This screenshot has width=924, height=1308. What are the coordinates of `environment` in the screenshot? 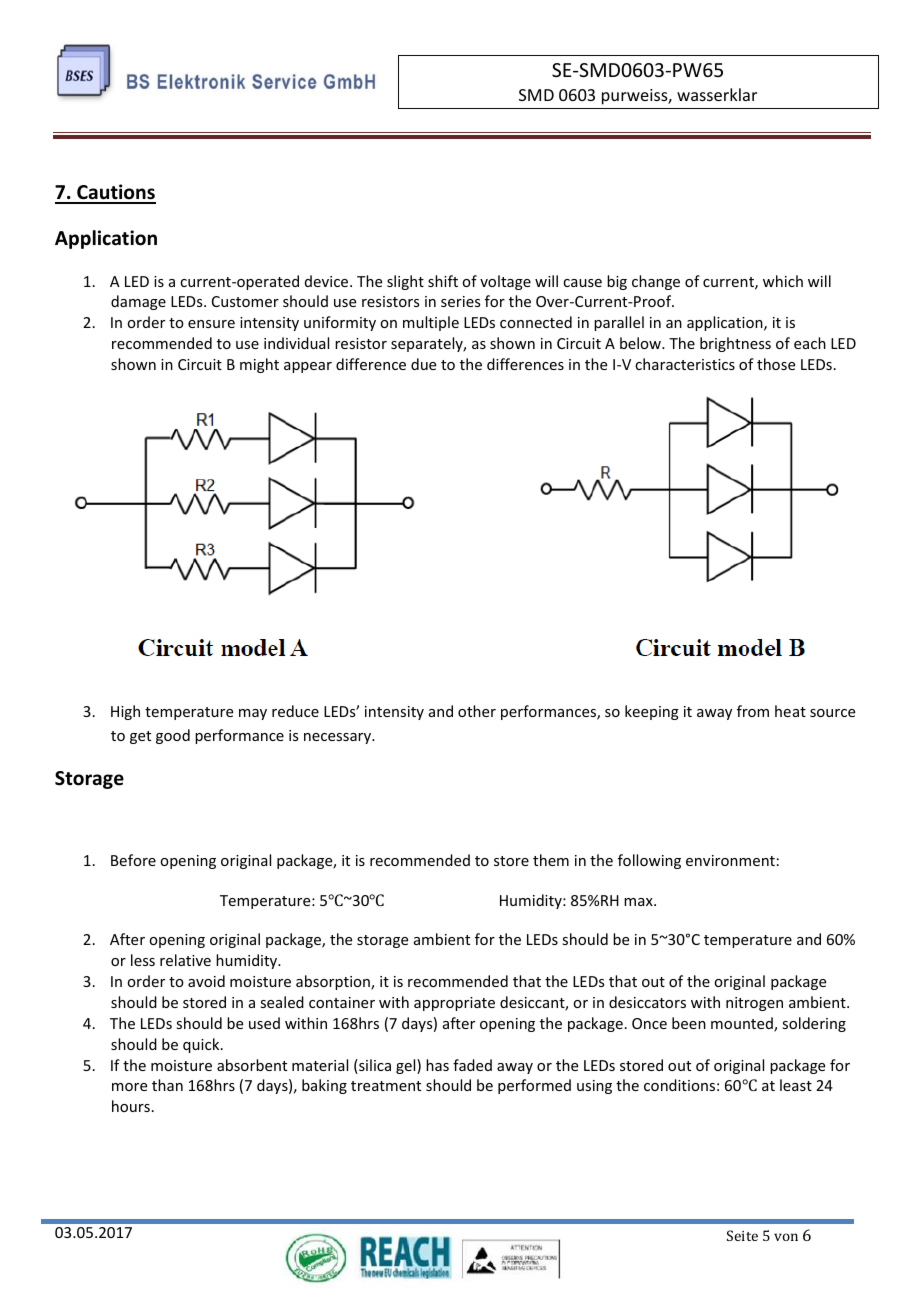 It's located at (730, 860).
